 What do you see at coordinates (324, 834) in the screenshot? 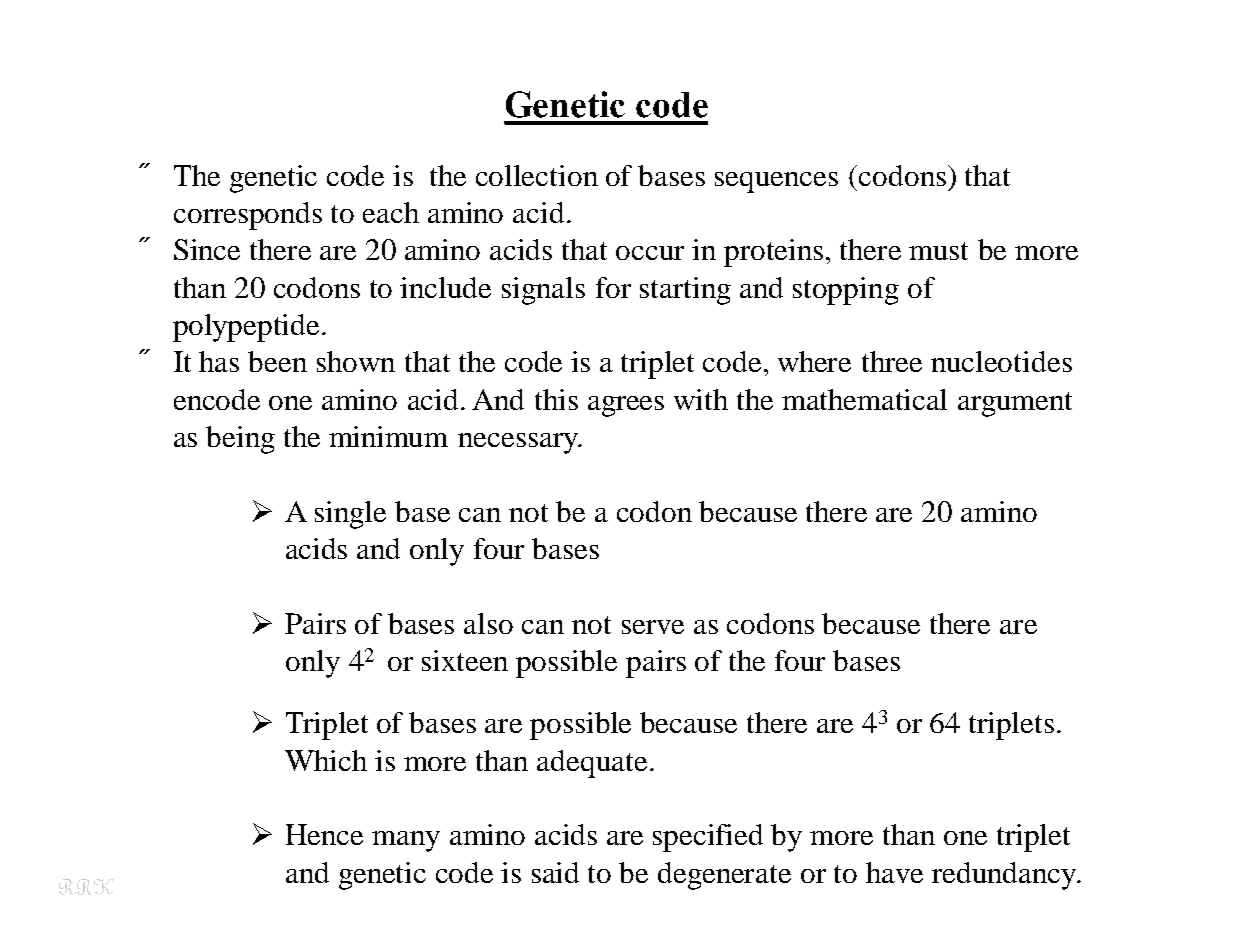
I see `Hence` at bounding box center [324, 834].
